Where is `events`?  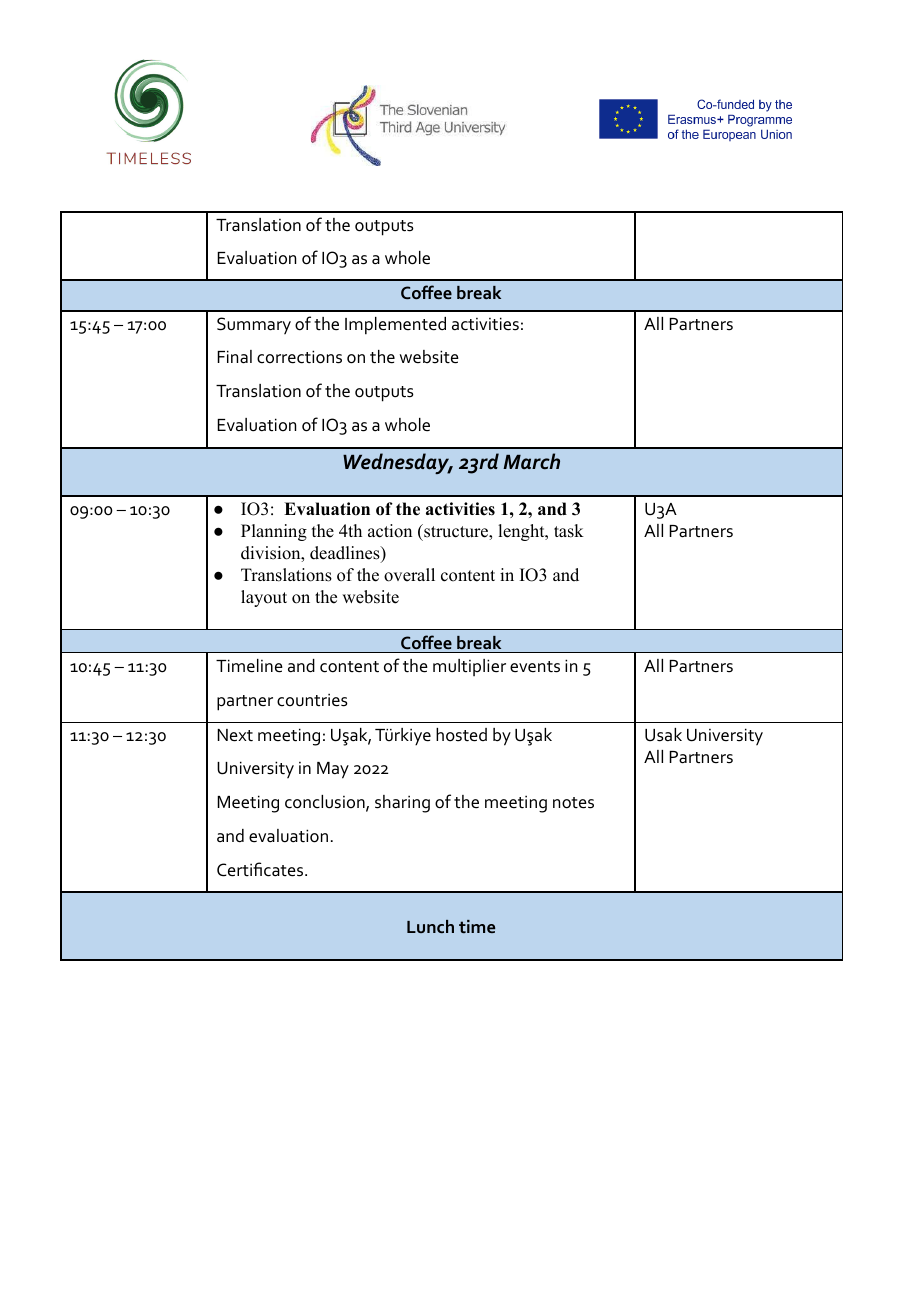
events is located at coordinates (535, 667).
